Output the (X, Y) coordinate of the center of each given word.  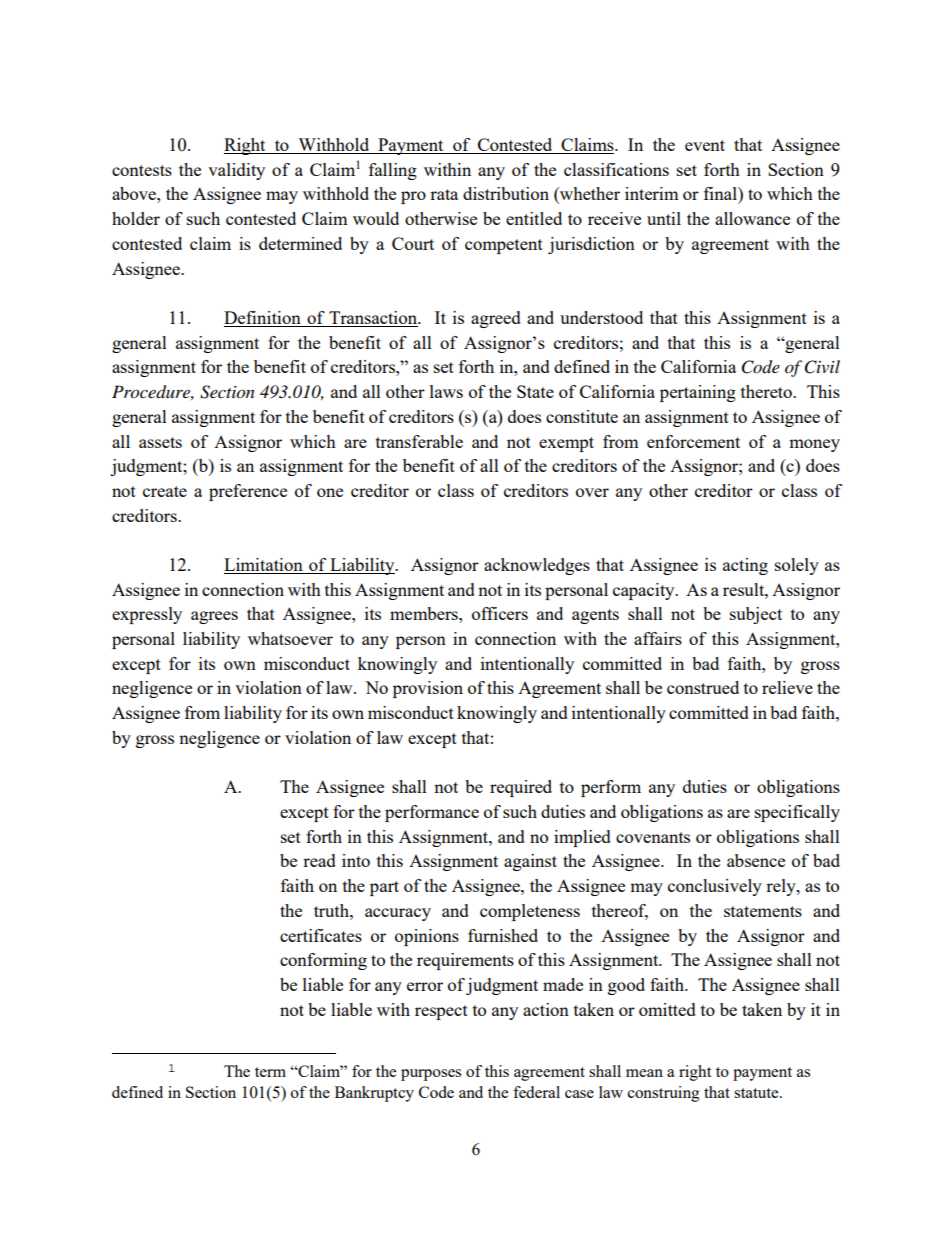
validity (236, 171)
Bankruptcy (374, 1094)
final (721, 193)
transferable (419, 441)
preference (248, 492)
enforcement (693, 441)
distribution (506, 193)
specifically (797, 813)
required (521, 788)
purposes (431, 1075)
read (319, 860)
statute (757, 1093)
